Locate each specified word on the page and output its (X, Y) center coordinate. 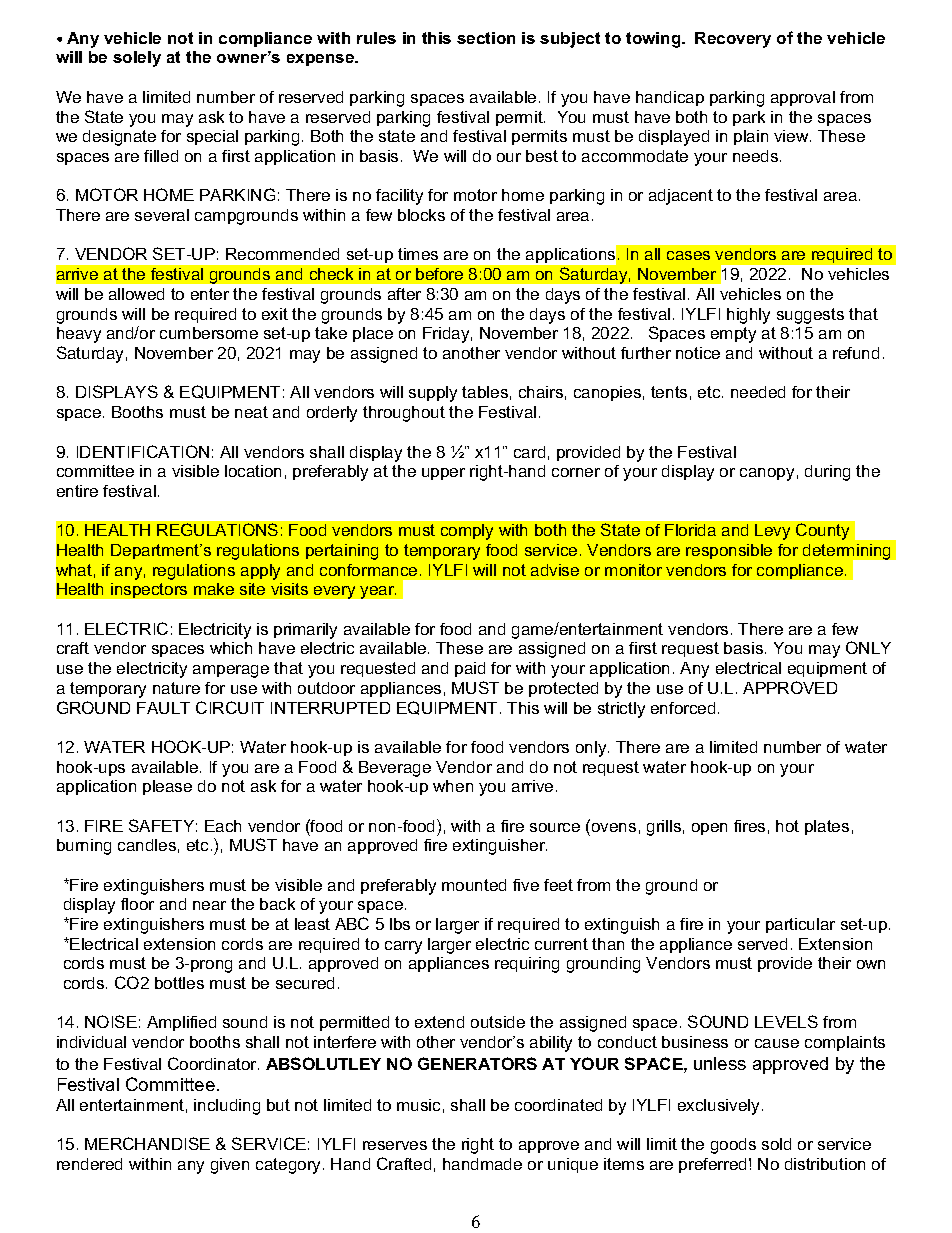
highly (748, 316)
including (227, 1107)
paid (470, 669)
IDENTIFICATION (143, 451)
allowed (136, 294)
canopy (767, 474)
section (486, 38)
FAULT (163, 708)
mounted (474, 885)
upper (443, 474)
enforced (683, 708)
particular (800, 925)
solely (137, 59)
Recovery (733, 40)
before (439, 274)
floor (137, 904)
